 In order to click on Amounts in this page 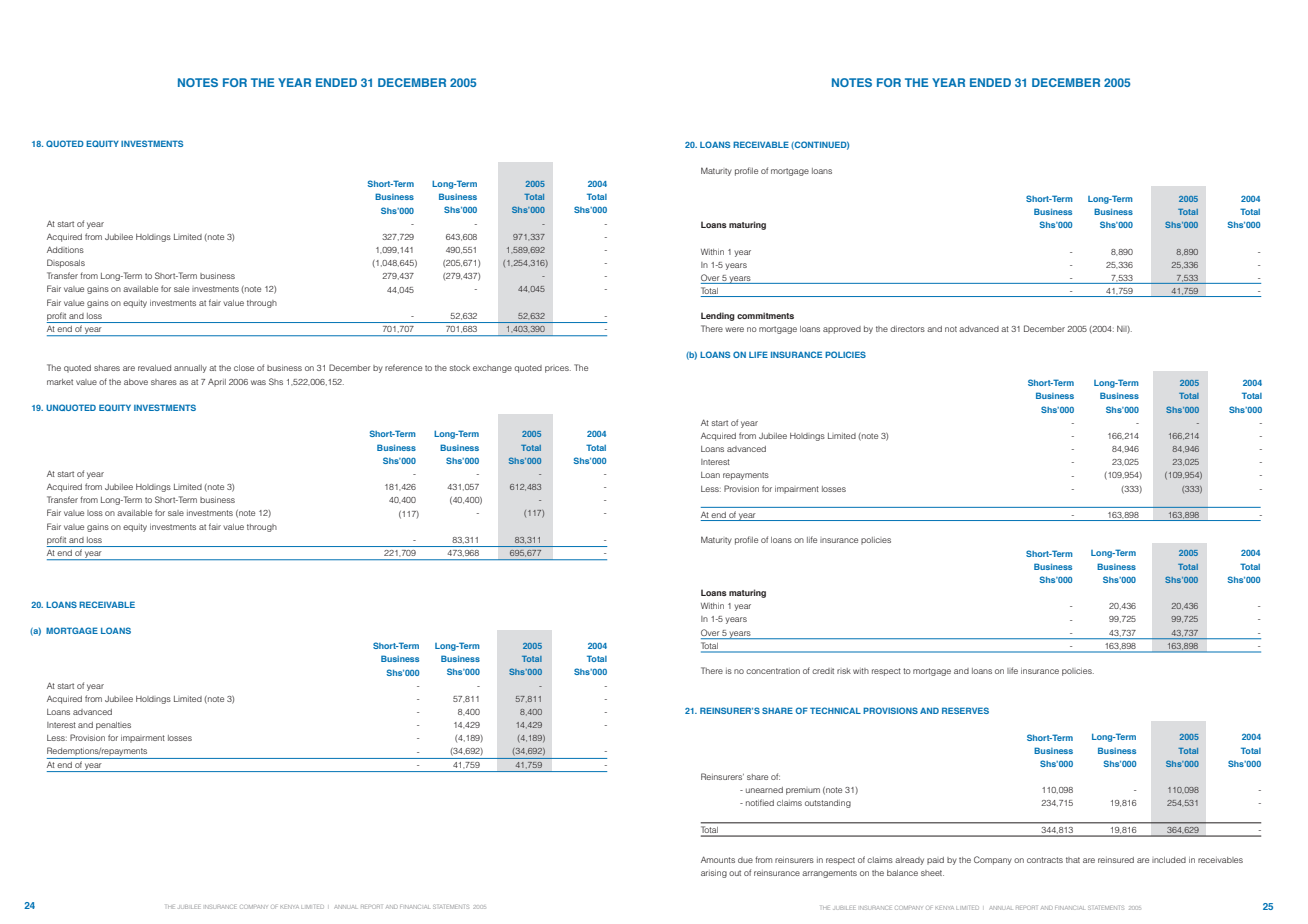, I will do `click(718, 859)`.
